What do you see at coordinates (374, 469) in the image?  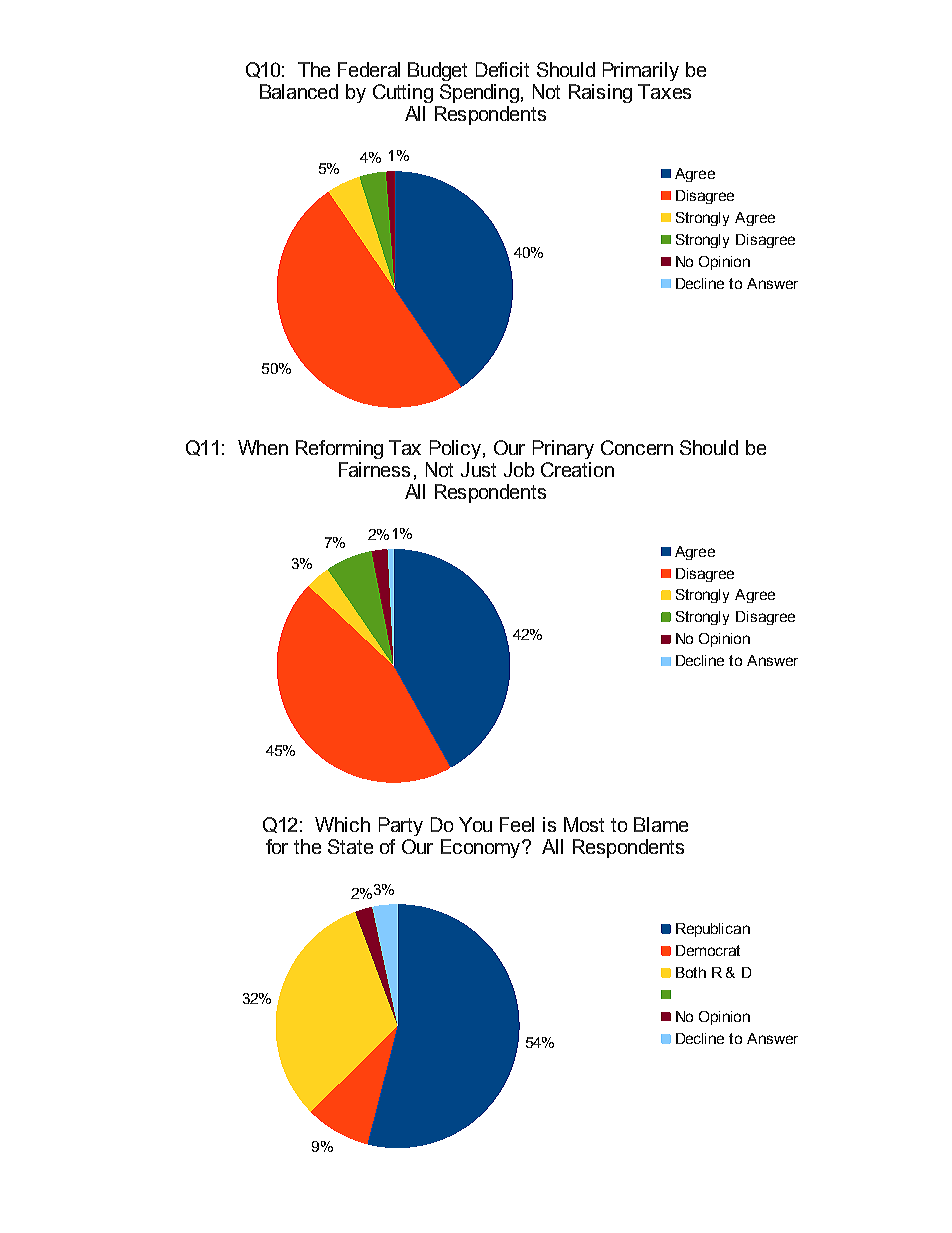 I see `Fairness` at bounding box center [374, 469].
